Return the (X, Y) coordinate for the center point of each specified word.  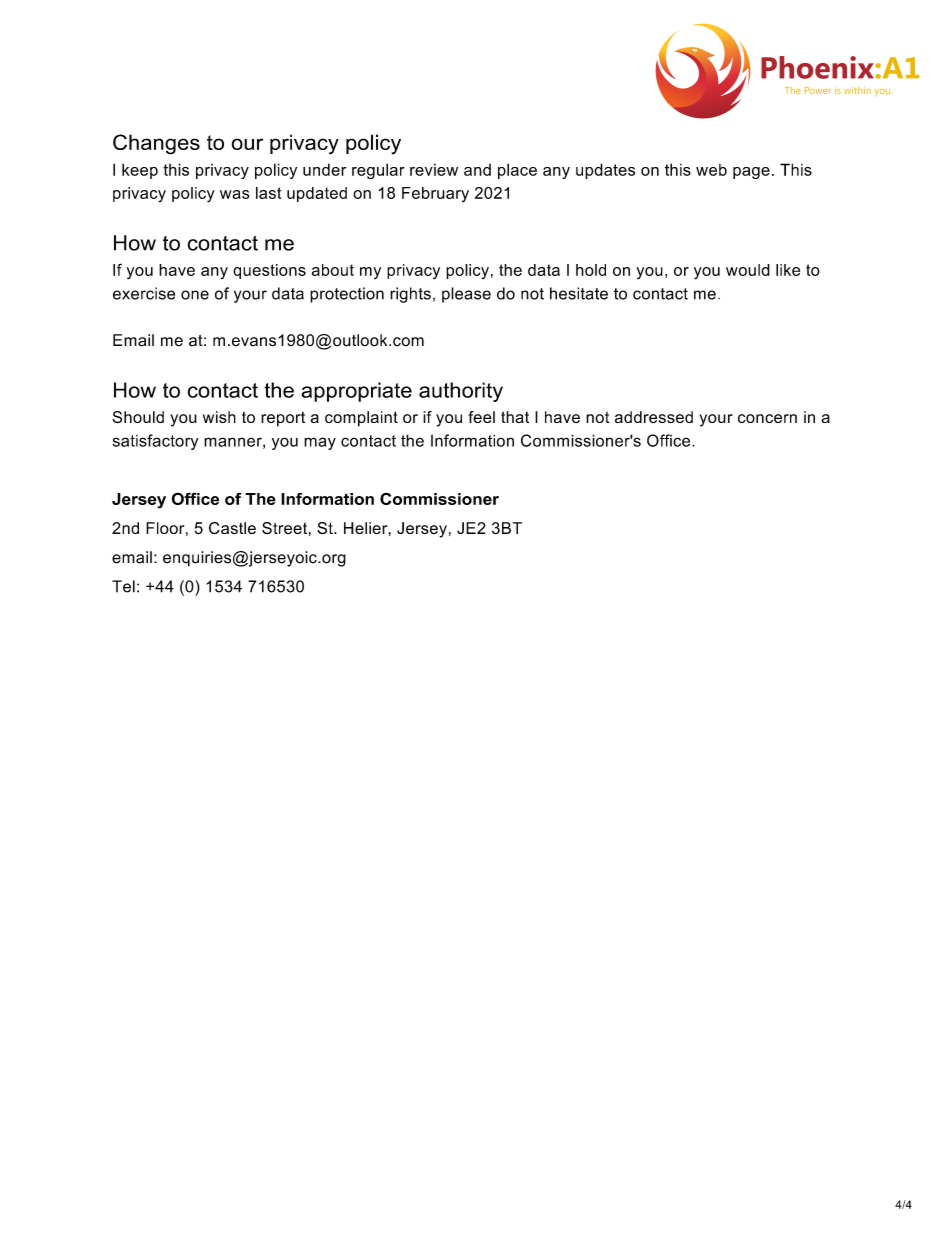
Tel (123, 586)
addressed (654, 417)
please (466, 295)
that (515, 417)
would (748, 270)
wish (219, 417)
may (320, 443)
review (434, 170)
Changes (156, 144)
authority (461, 392)
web (711, 170)
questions (269, 271)
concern (767, 418)
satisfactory (155, 442)
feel (481, 417)
